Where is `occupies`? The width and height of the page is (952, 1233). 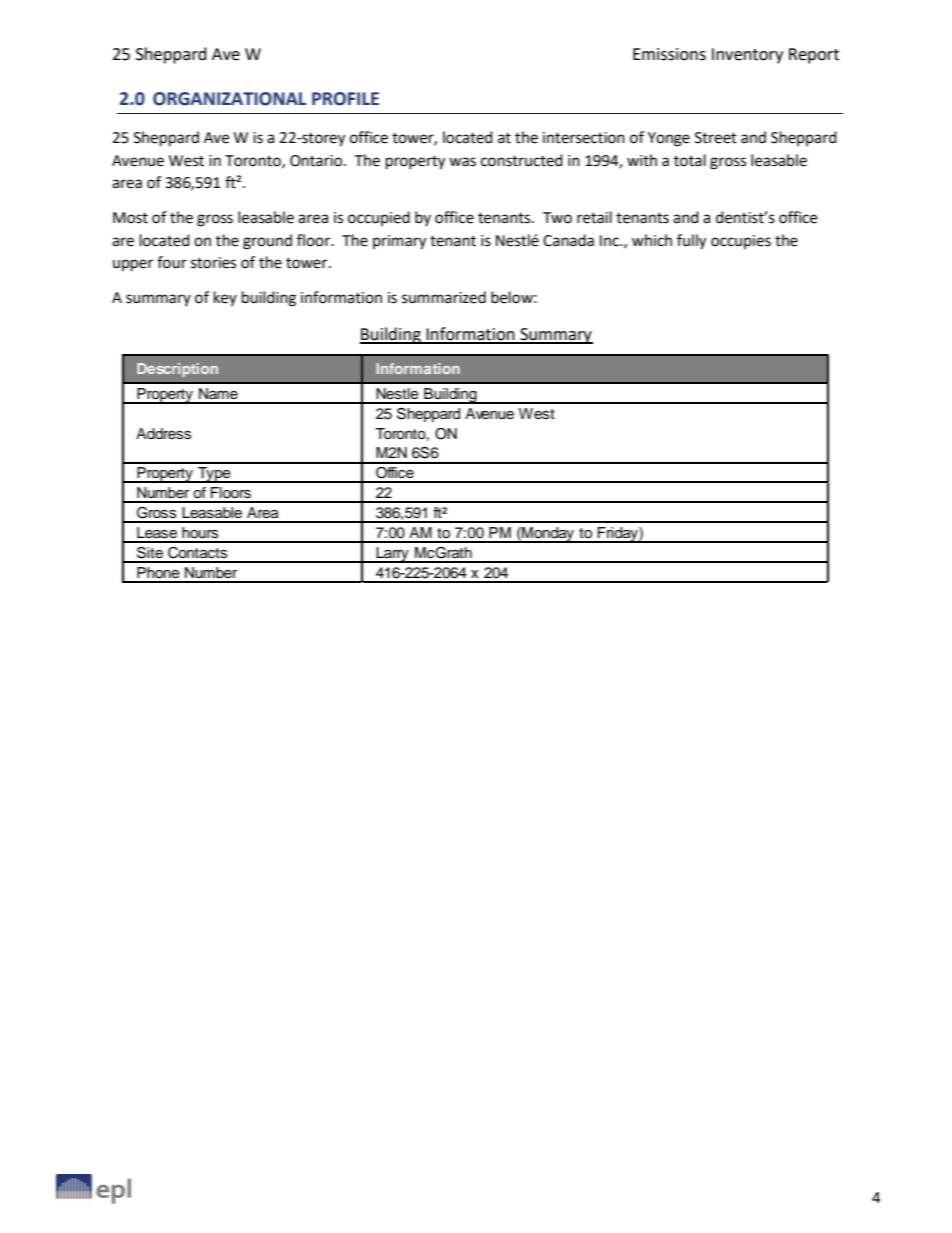 occupies is located at coordinates (741, 242).
